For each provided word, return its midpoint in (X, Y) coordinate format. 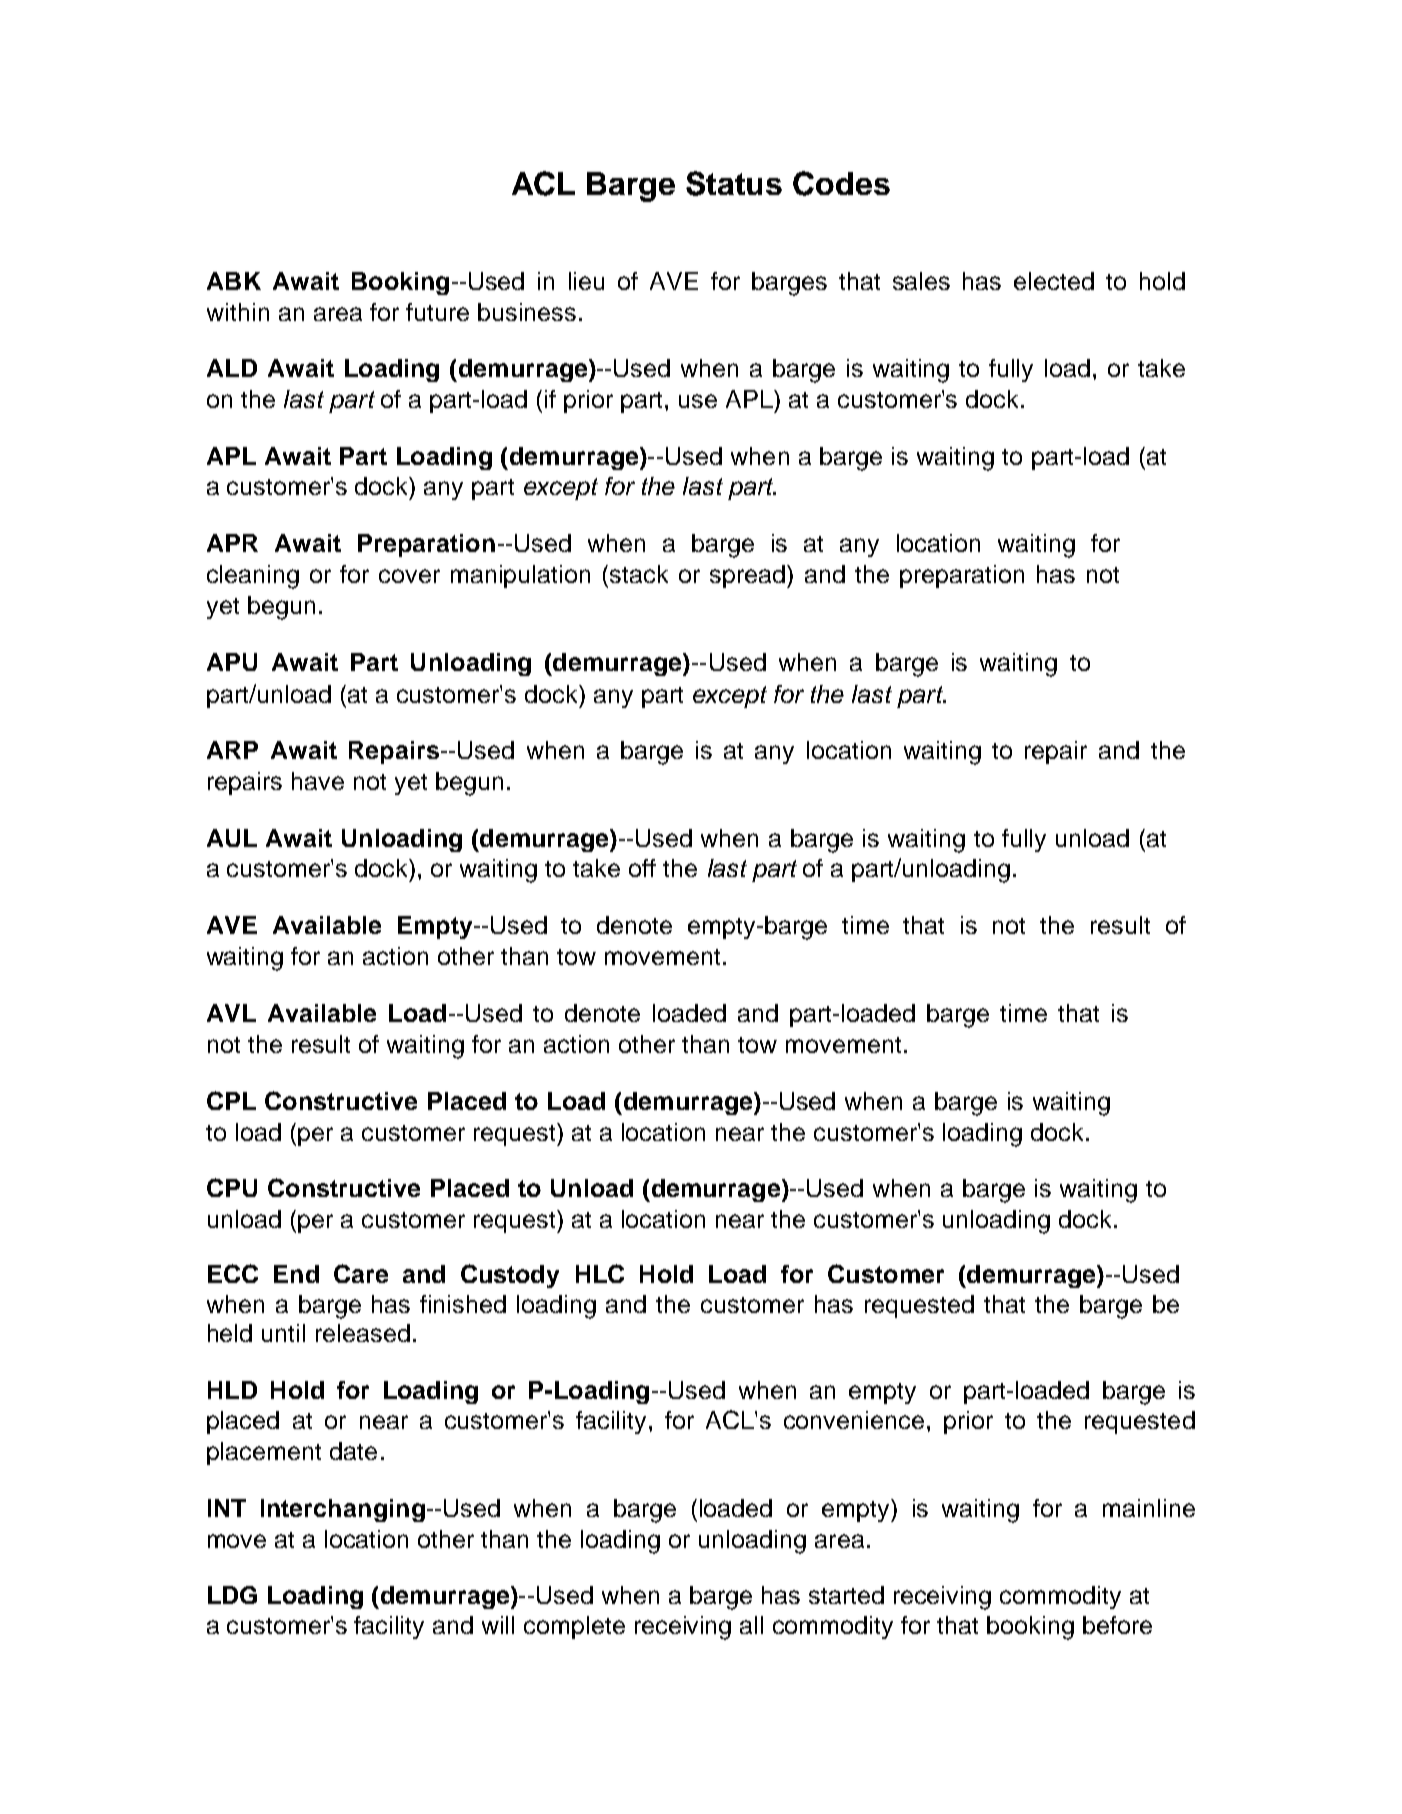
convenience (854, 1420)
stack (639, 574)
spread (747, 576)
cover (409, 576)
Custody (510, 1276)
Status (734, 183)
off (642, 868)
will (498, 1625)
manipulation (520, 576)
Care (361, 1273)
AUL (232, 838)
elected (1054, 281)
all (751, 1625)
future (437, 312)
